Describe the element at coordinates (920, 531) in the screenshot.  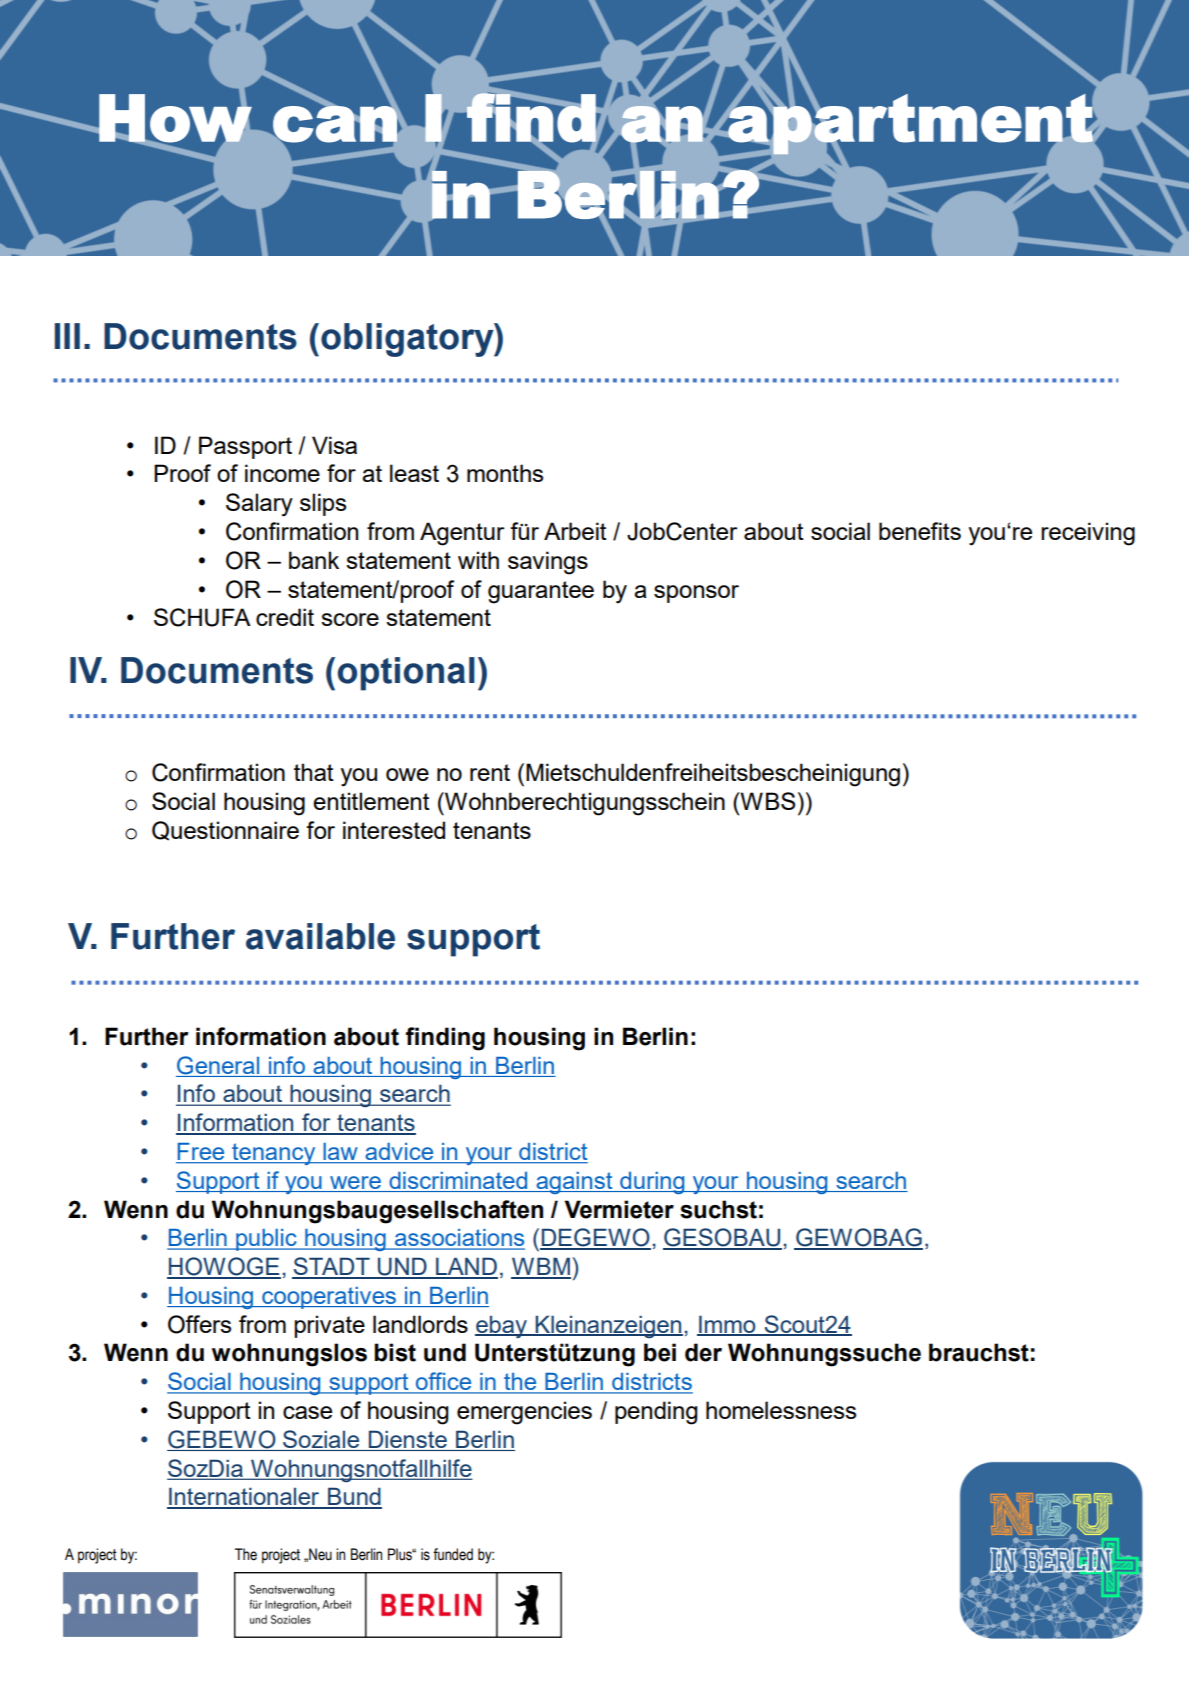
I see `benefits` at that location.
